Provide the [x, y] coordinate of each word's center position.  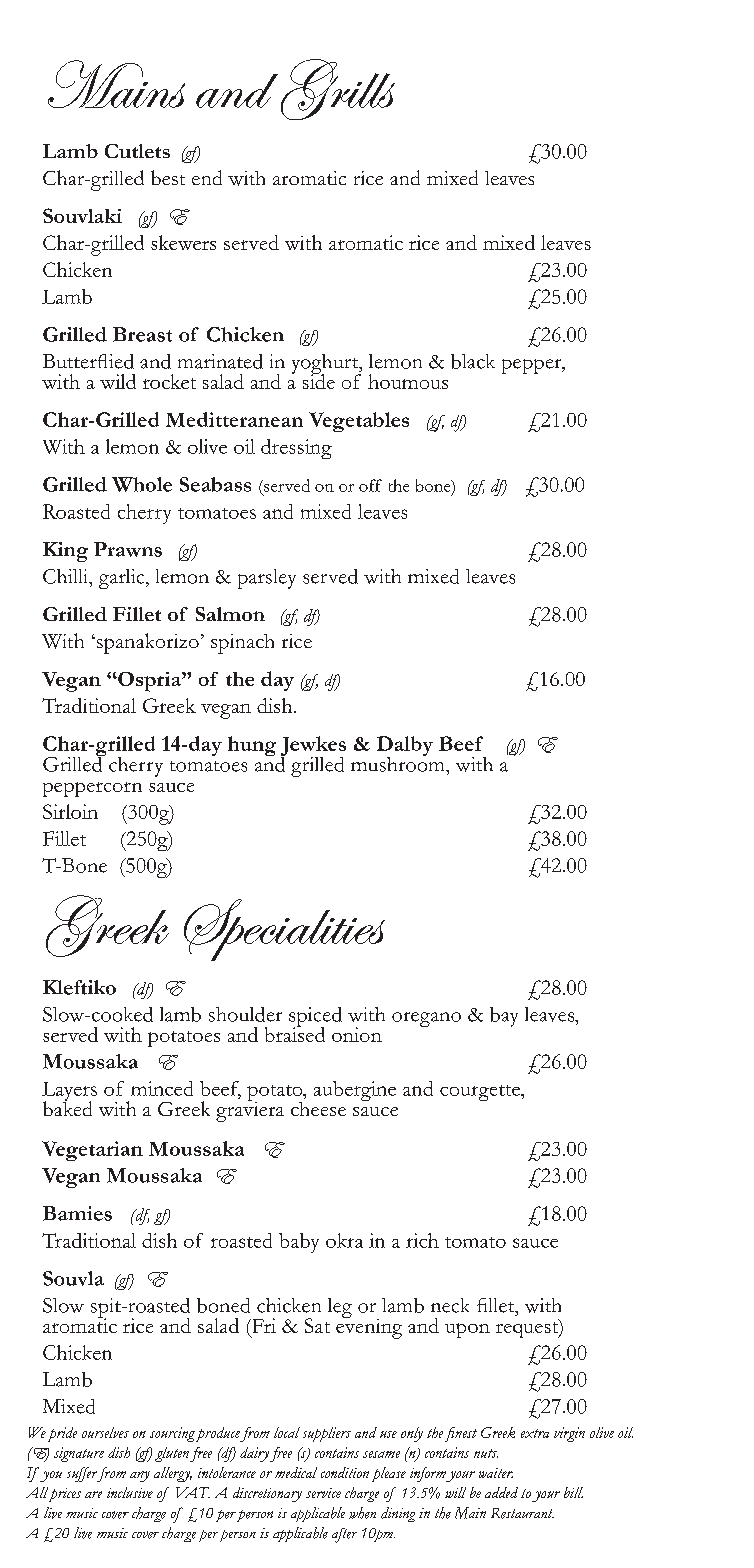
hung [252, 746]
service [323, 1493]
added [501, 1492]
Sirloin [70, 811]
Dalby [405, 747]
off [370, 485]
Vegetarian [92, 1151]
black [473, 361]
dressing [296, 449]
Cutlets [137, 151]
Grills [338, 89]
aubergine [355, 1091]
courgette [481, 1093]
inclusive [130, 1492]
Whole [142, 484]
